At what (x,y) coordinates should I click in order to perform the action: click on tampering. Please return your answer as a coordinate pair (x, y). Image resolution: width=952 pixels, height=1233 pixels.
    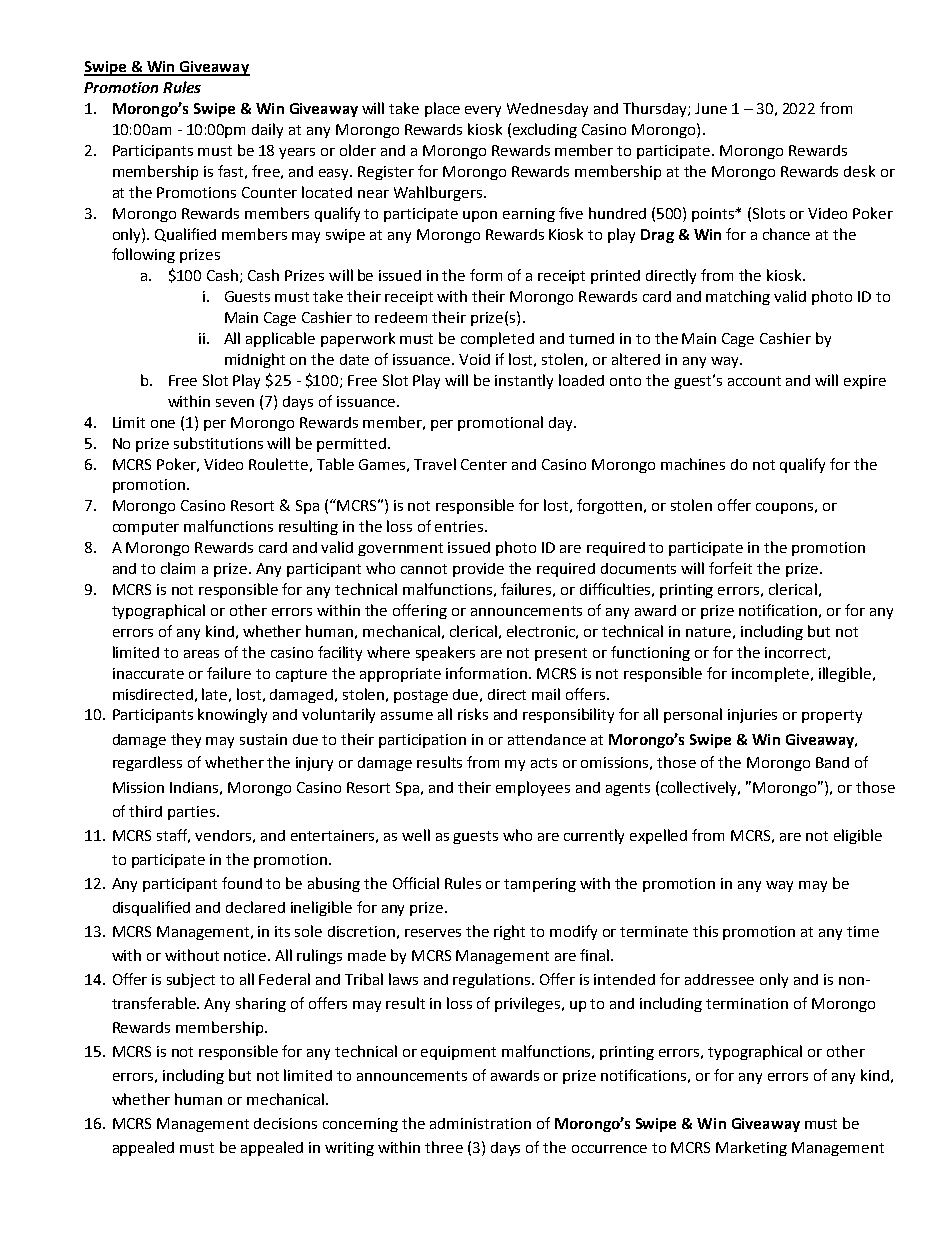
    Looking at the image, I should click on (540, 885).
